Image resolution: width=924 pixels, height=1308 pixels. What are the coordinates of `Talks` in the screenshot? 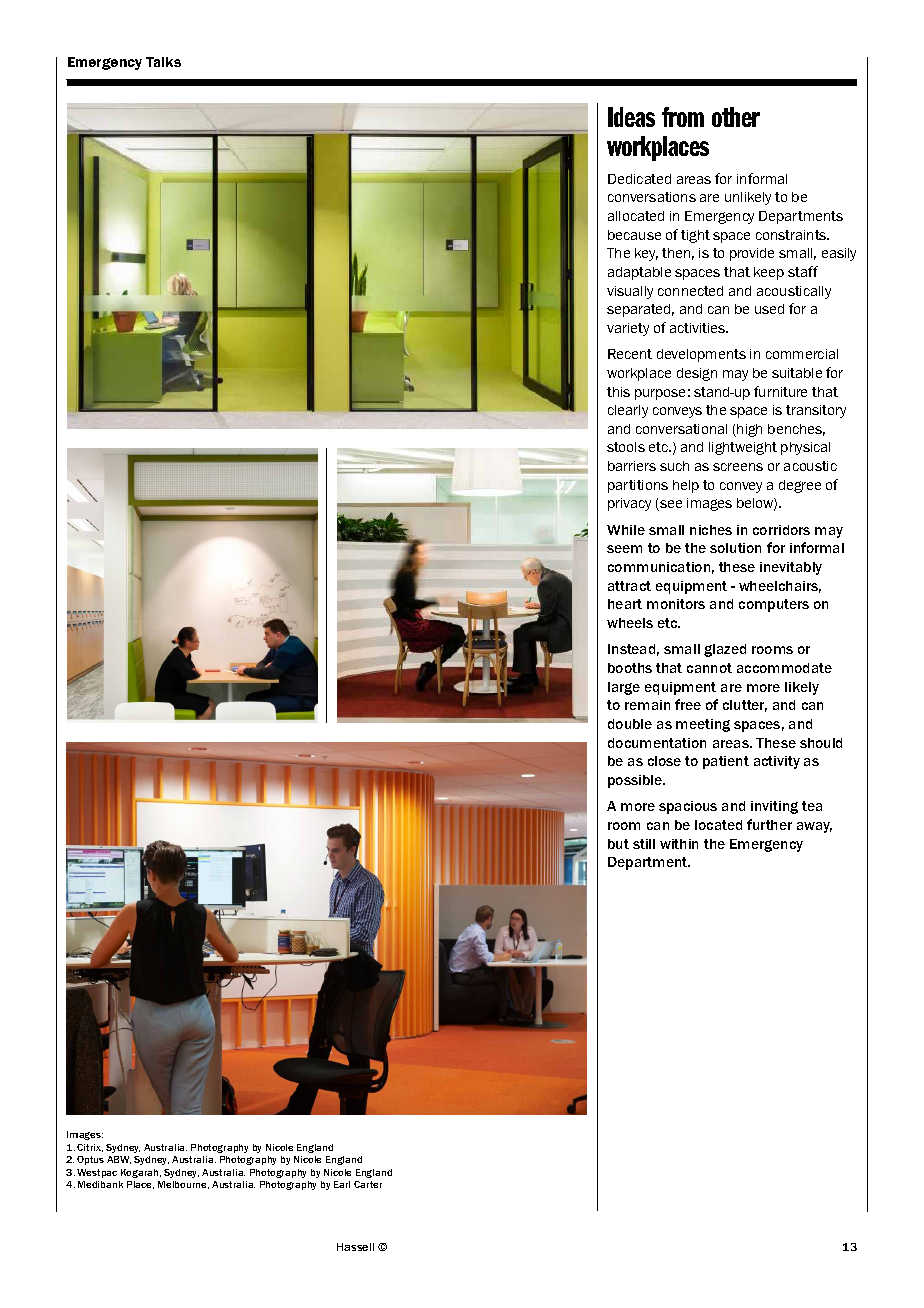 It's located at (163, 62).
